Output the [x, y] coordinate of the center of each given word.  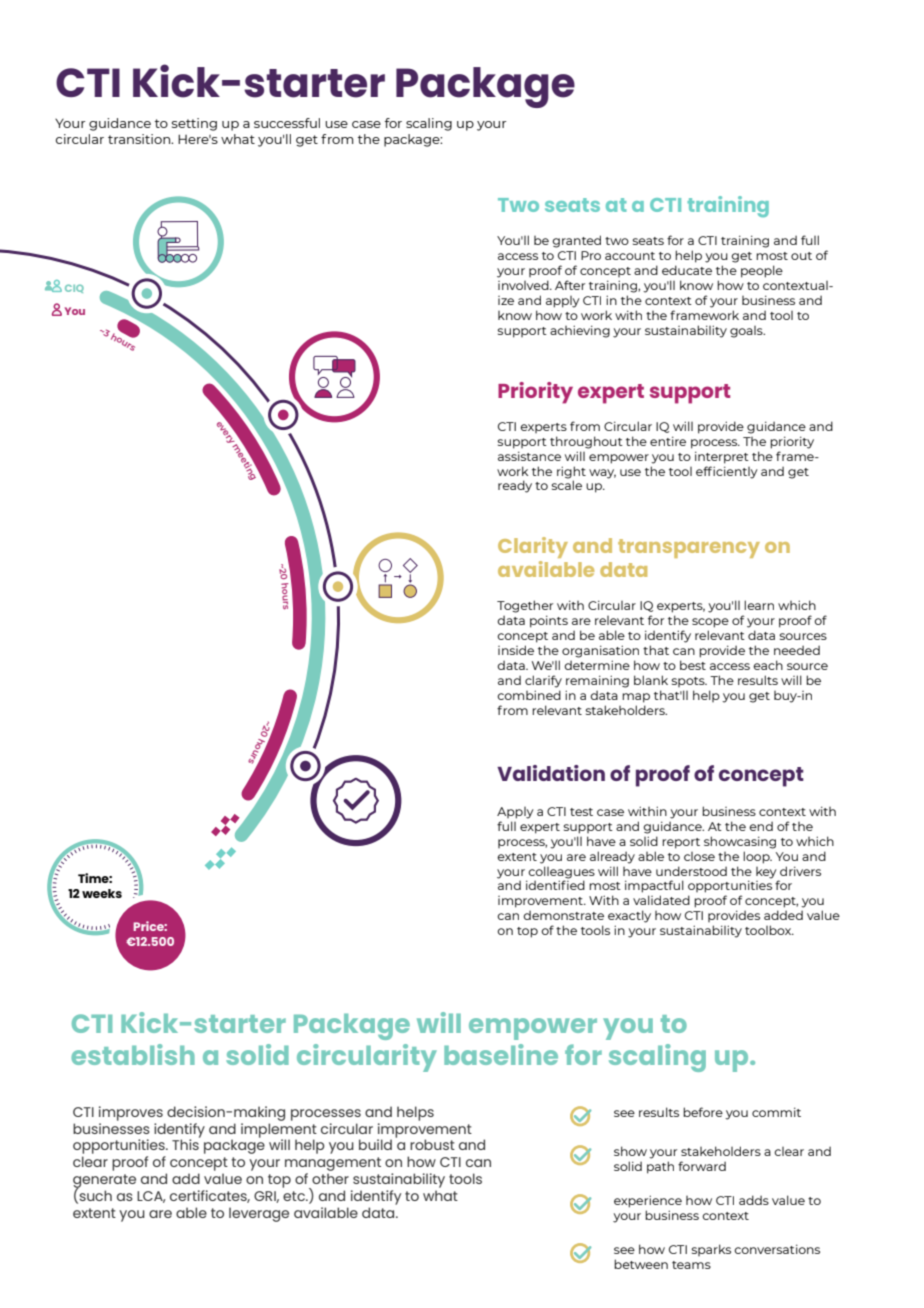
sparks [711, 1250]
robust [432, 1144]
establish [133, 1054]
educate [687, 270]
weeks [102, 893]
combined [529, 695]
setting [194, 124]
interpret [722, 457]
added [783, 915]
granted [576, 241]
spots [689, 682]
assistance [529, 456]
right [571, 472]
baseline [501, 1054]
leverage [259, 1214]
